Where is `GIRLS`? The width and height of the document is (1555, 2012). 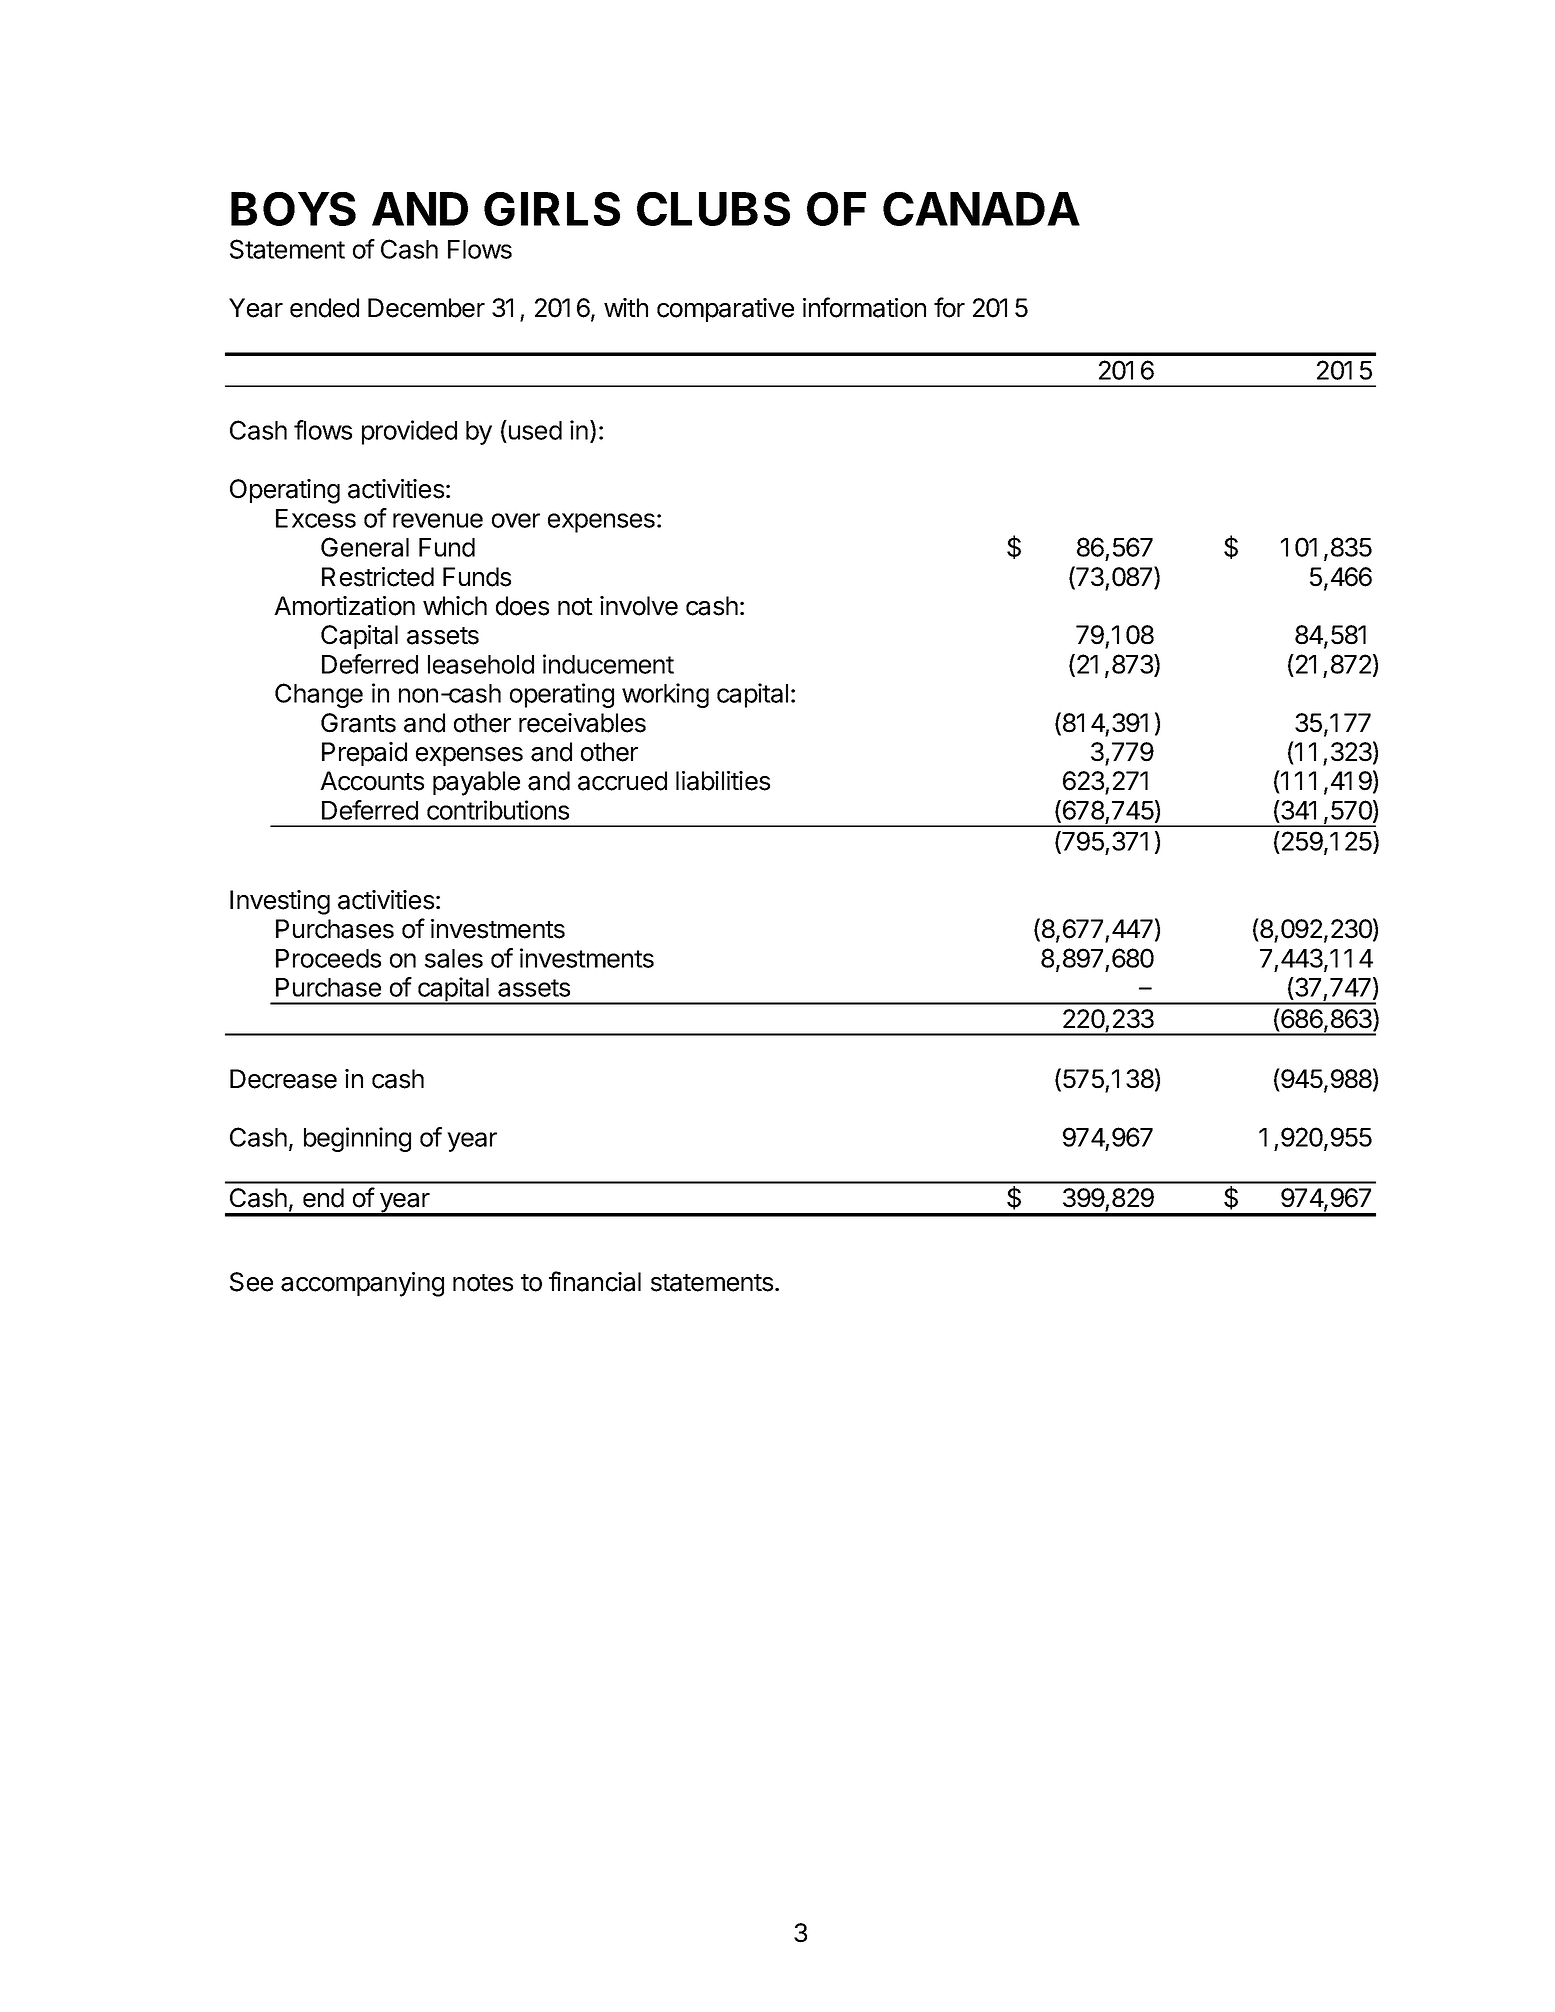 GIRLS is located at coordinates (552, 209).
